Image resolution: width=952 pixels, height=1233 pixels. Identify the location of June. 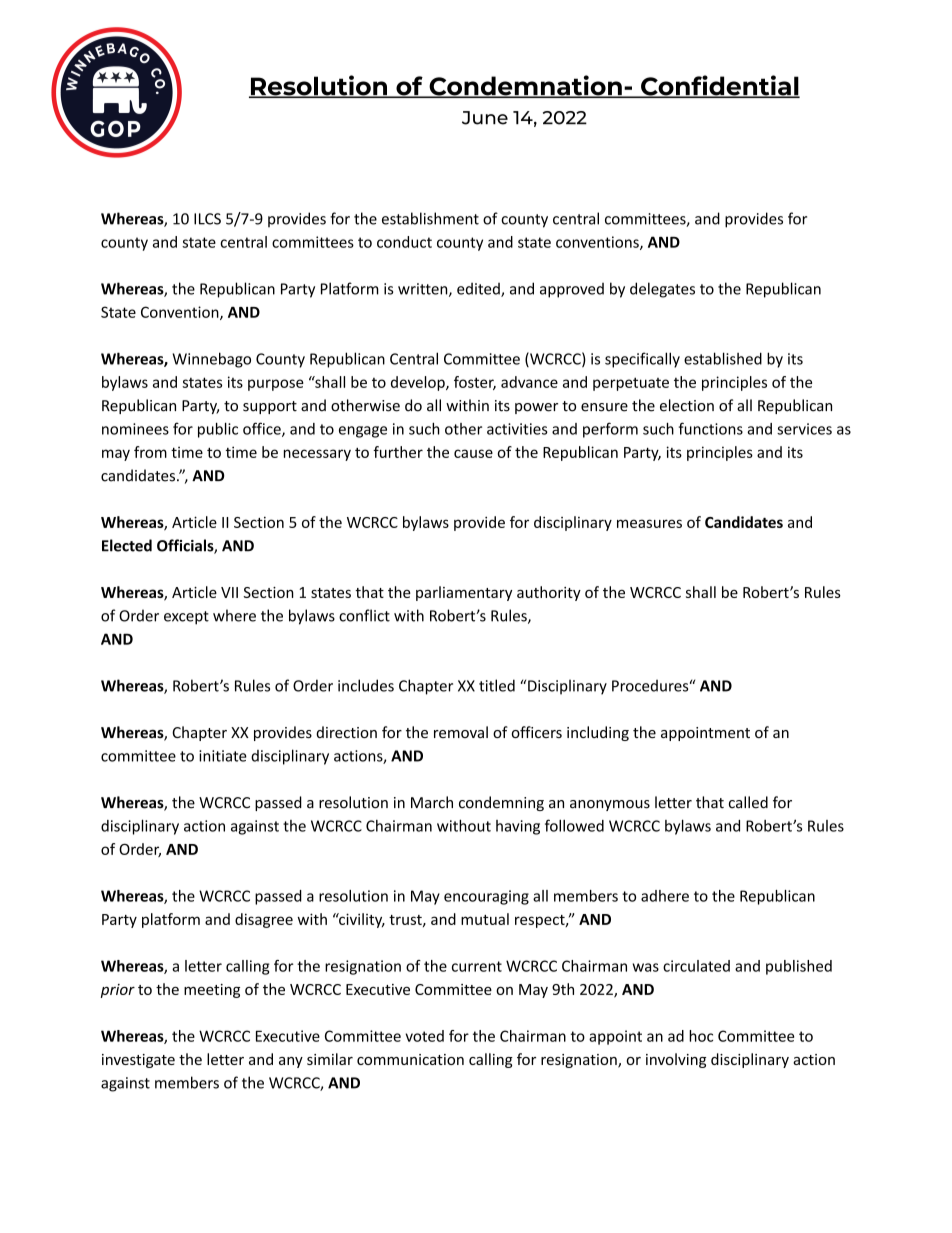
(485, 118).
